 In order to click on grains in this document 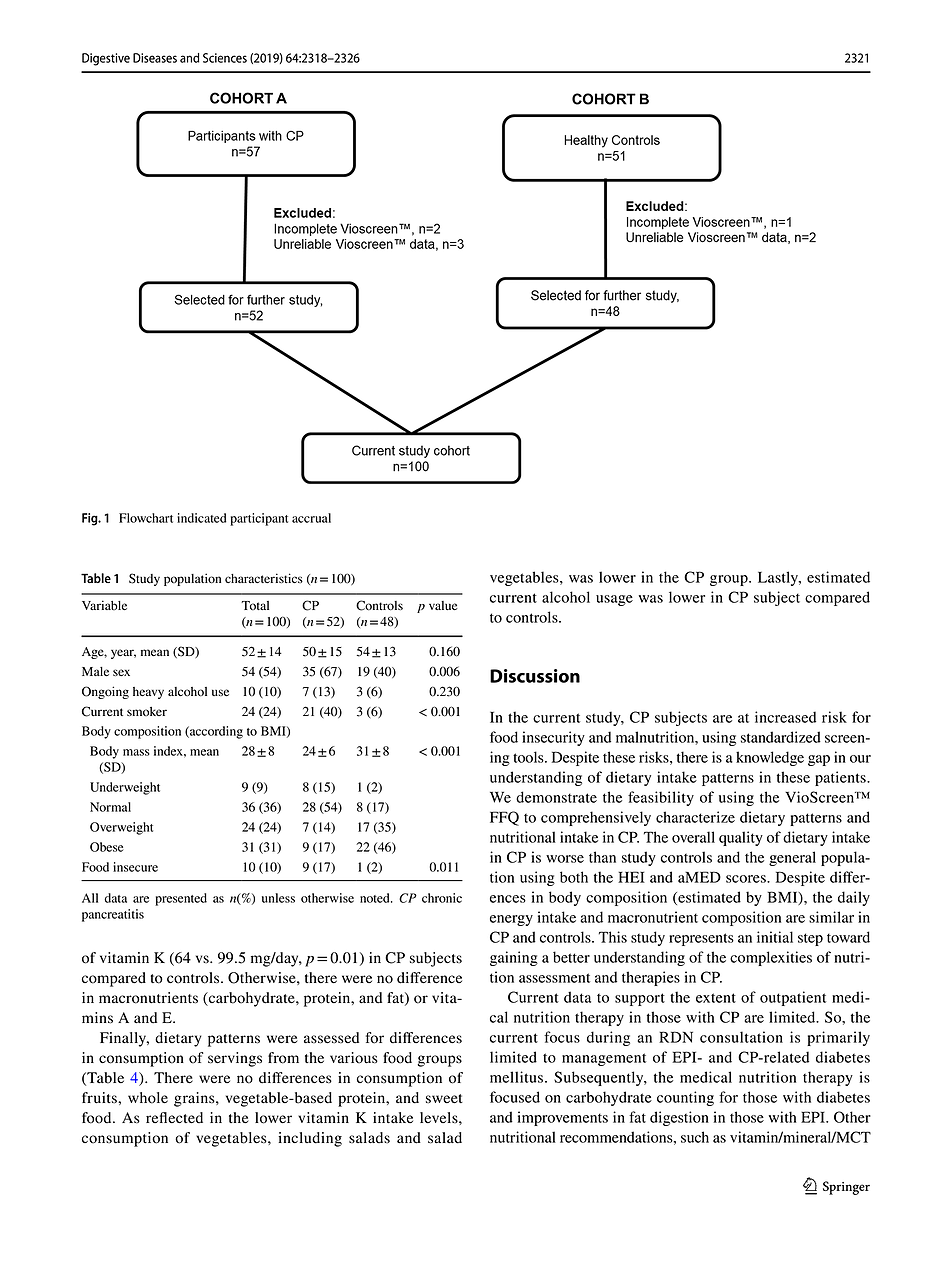, I will do `click(195, 1099)`.
